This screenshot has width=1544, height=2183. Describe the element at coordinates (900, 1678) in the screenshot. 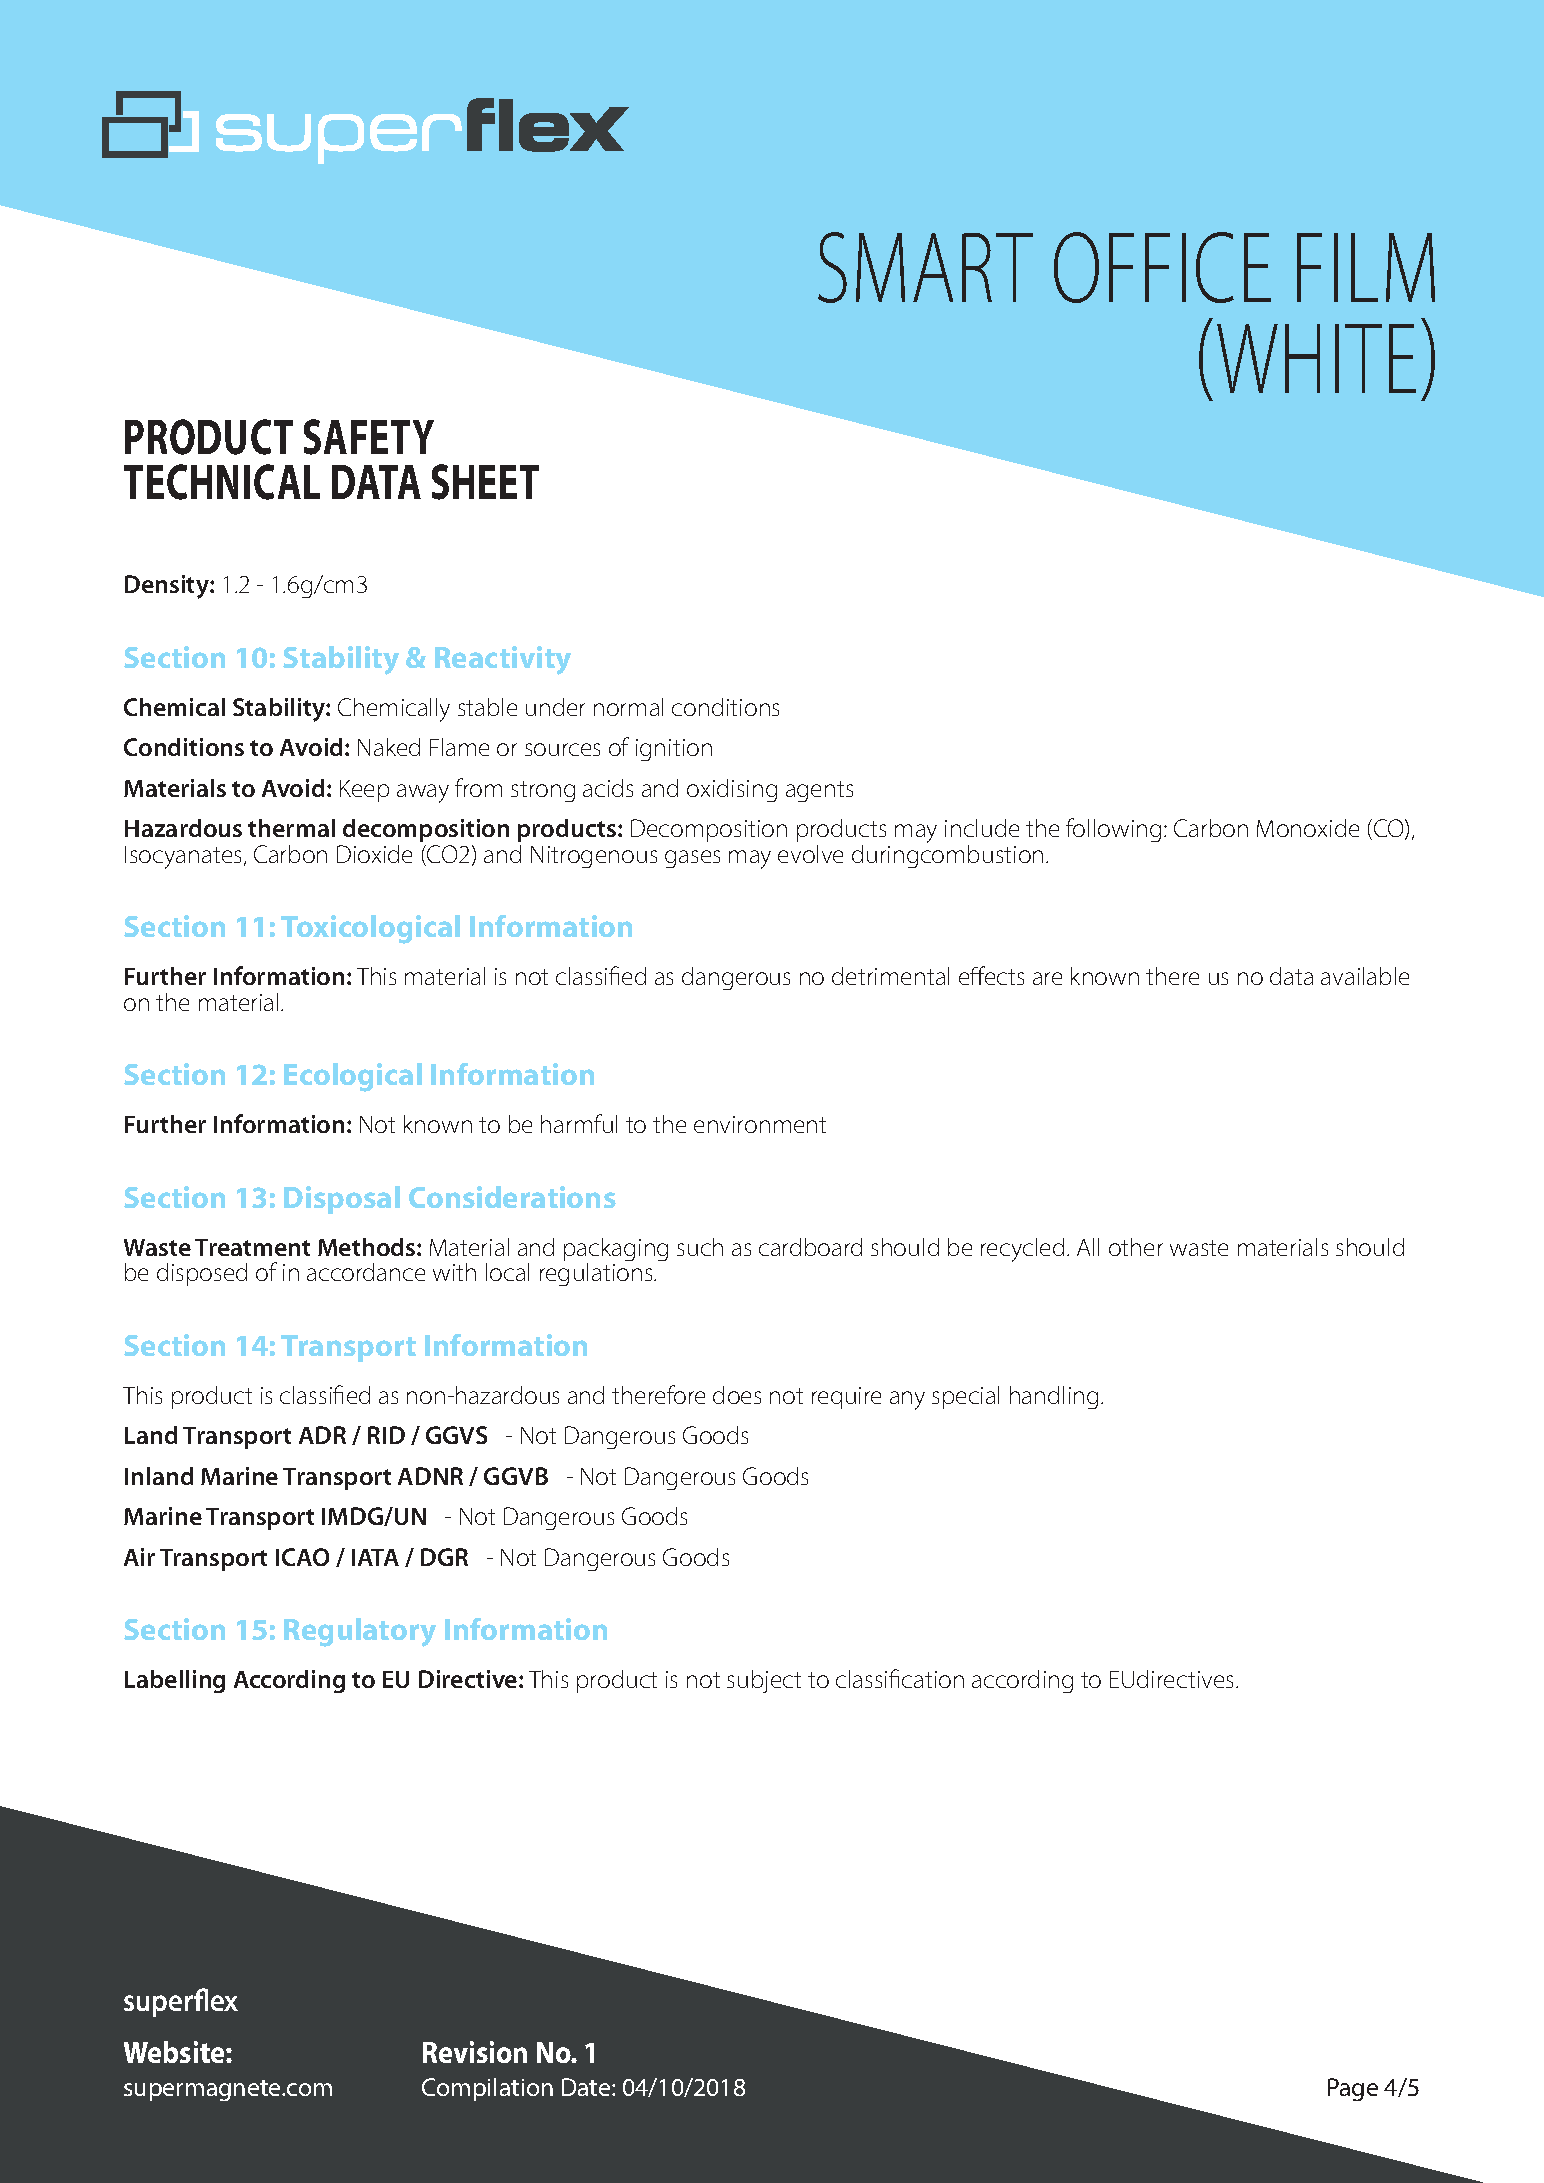

I see `classification` at that location.
